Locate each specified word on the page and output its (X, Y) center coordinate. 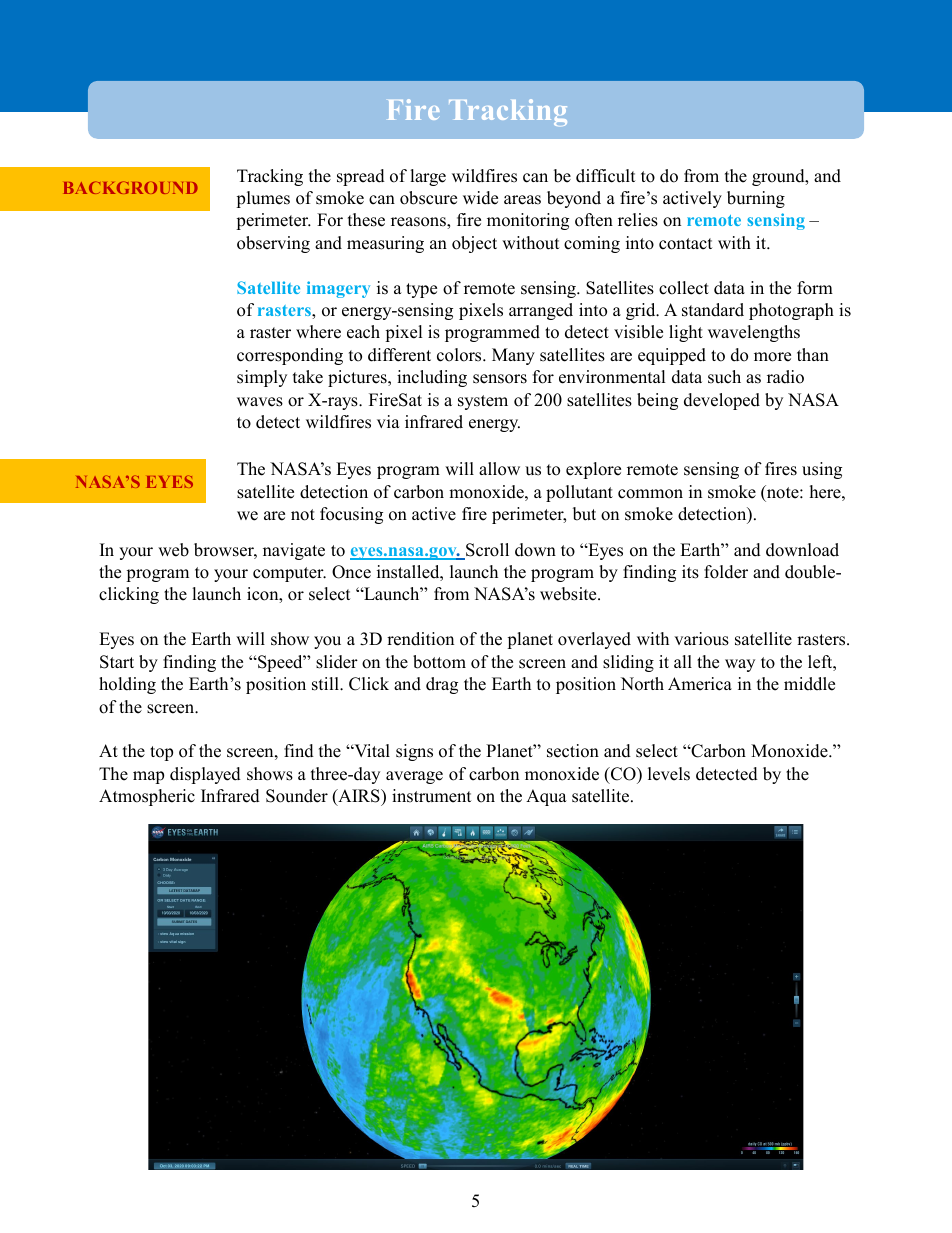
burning (756, 199)
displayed (205, 775)
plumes (263, 199)
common (650, 494)
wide (480, 198)
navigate (294, 551)
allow (499, 469)
